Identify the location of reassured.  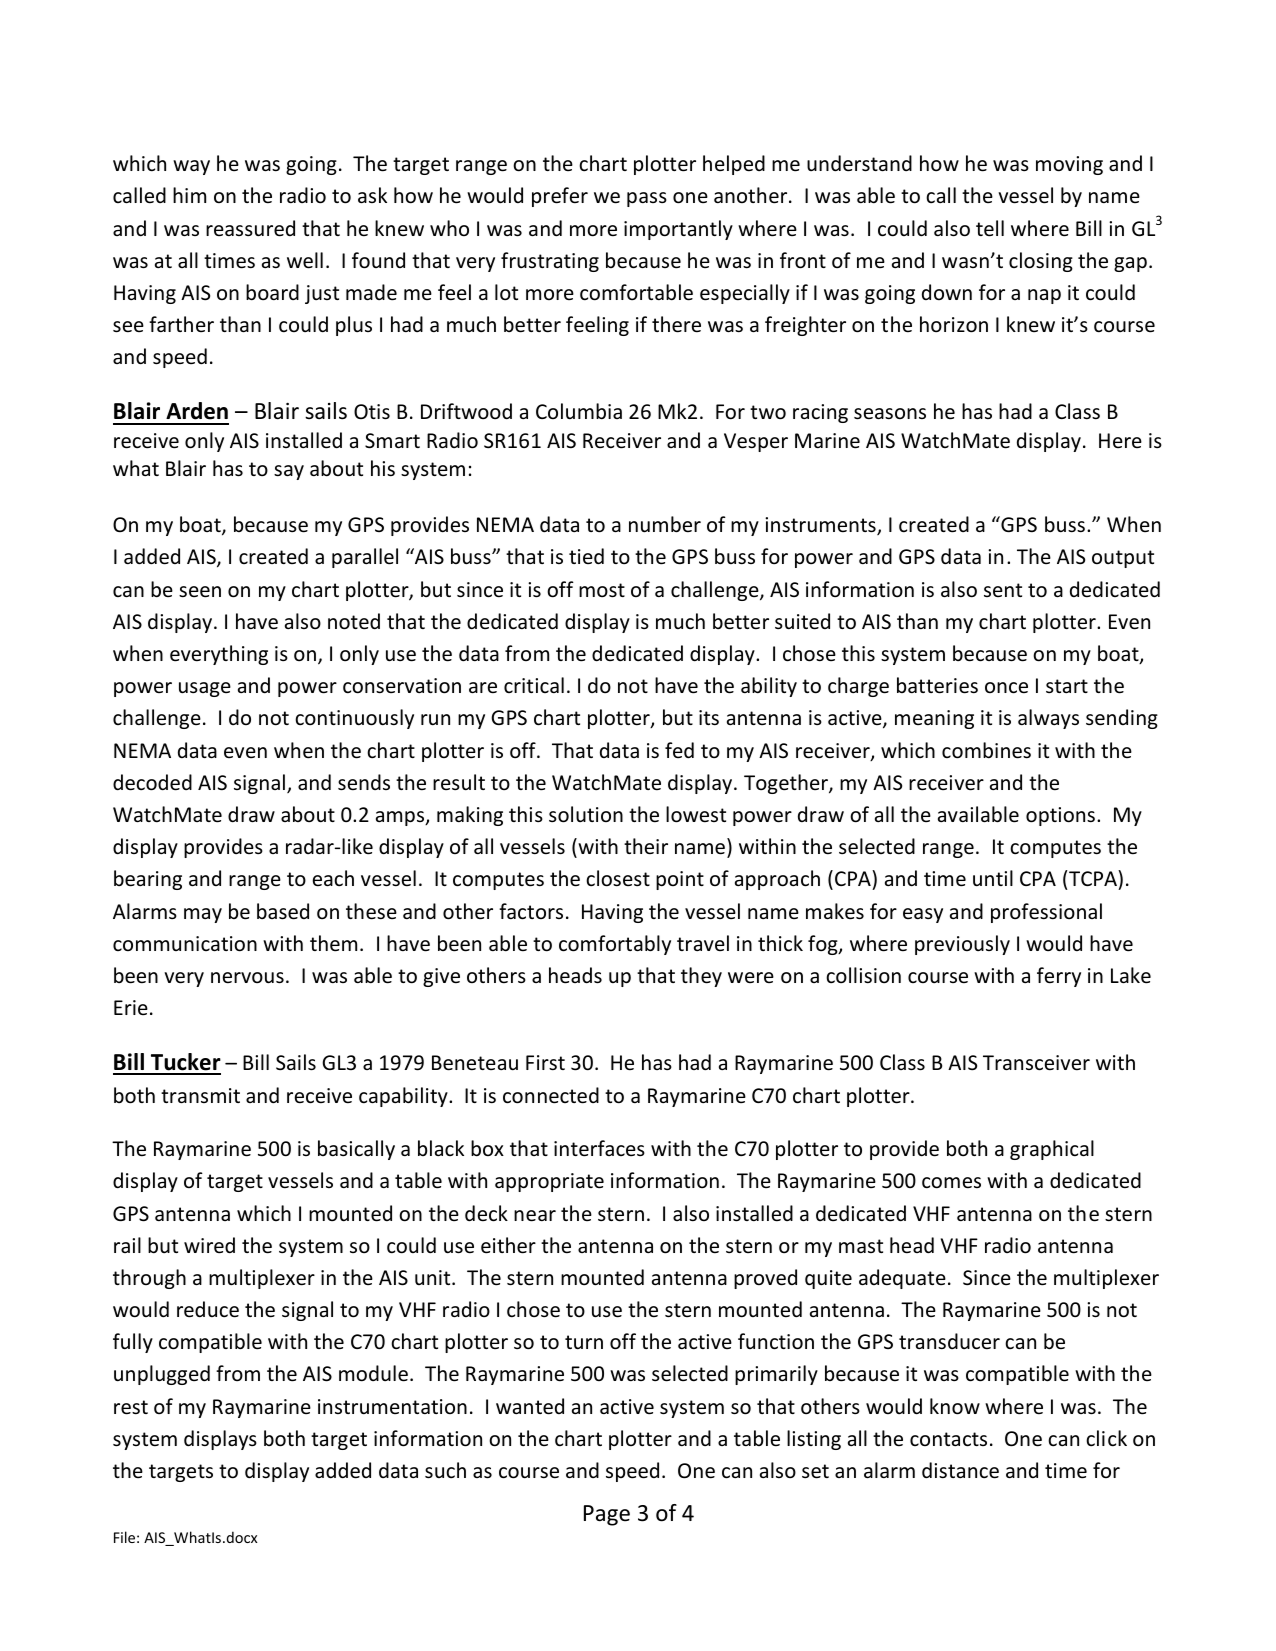
(250, 228).
